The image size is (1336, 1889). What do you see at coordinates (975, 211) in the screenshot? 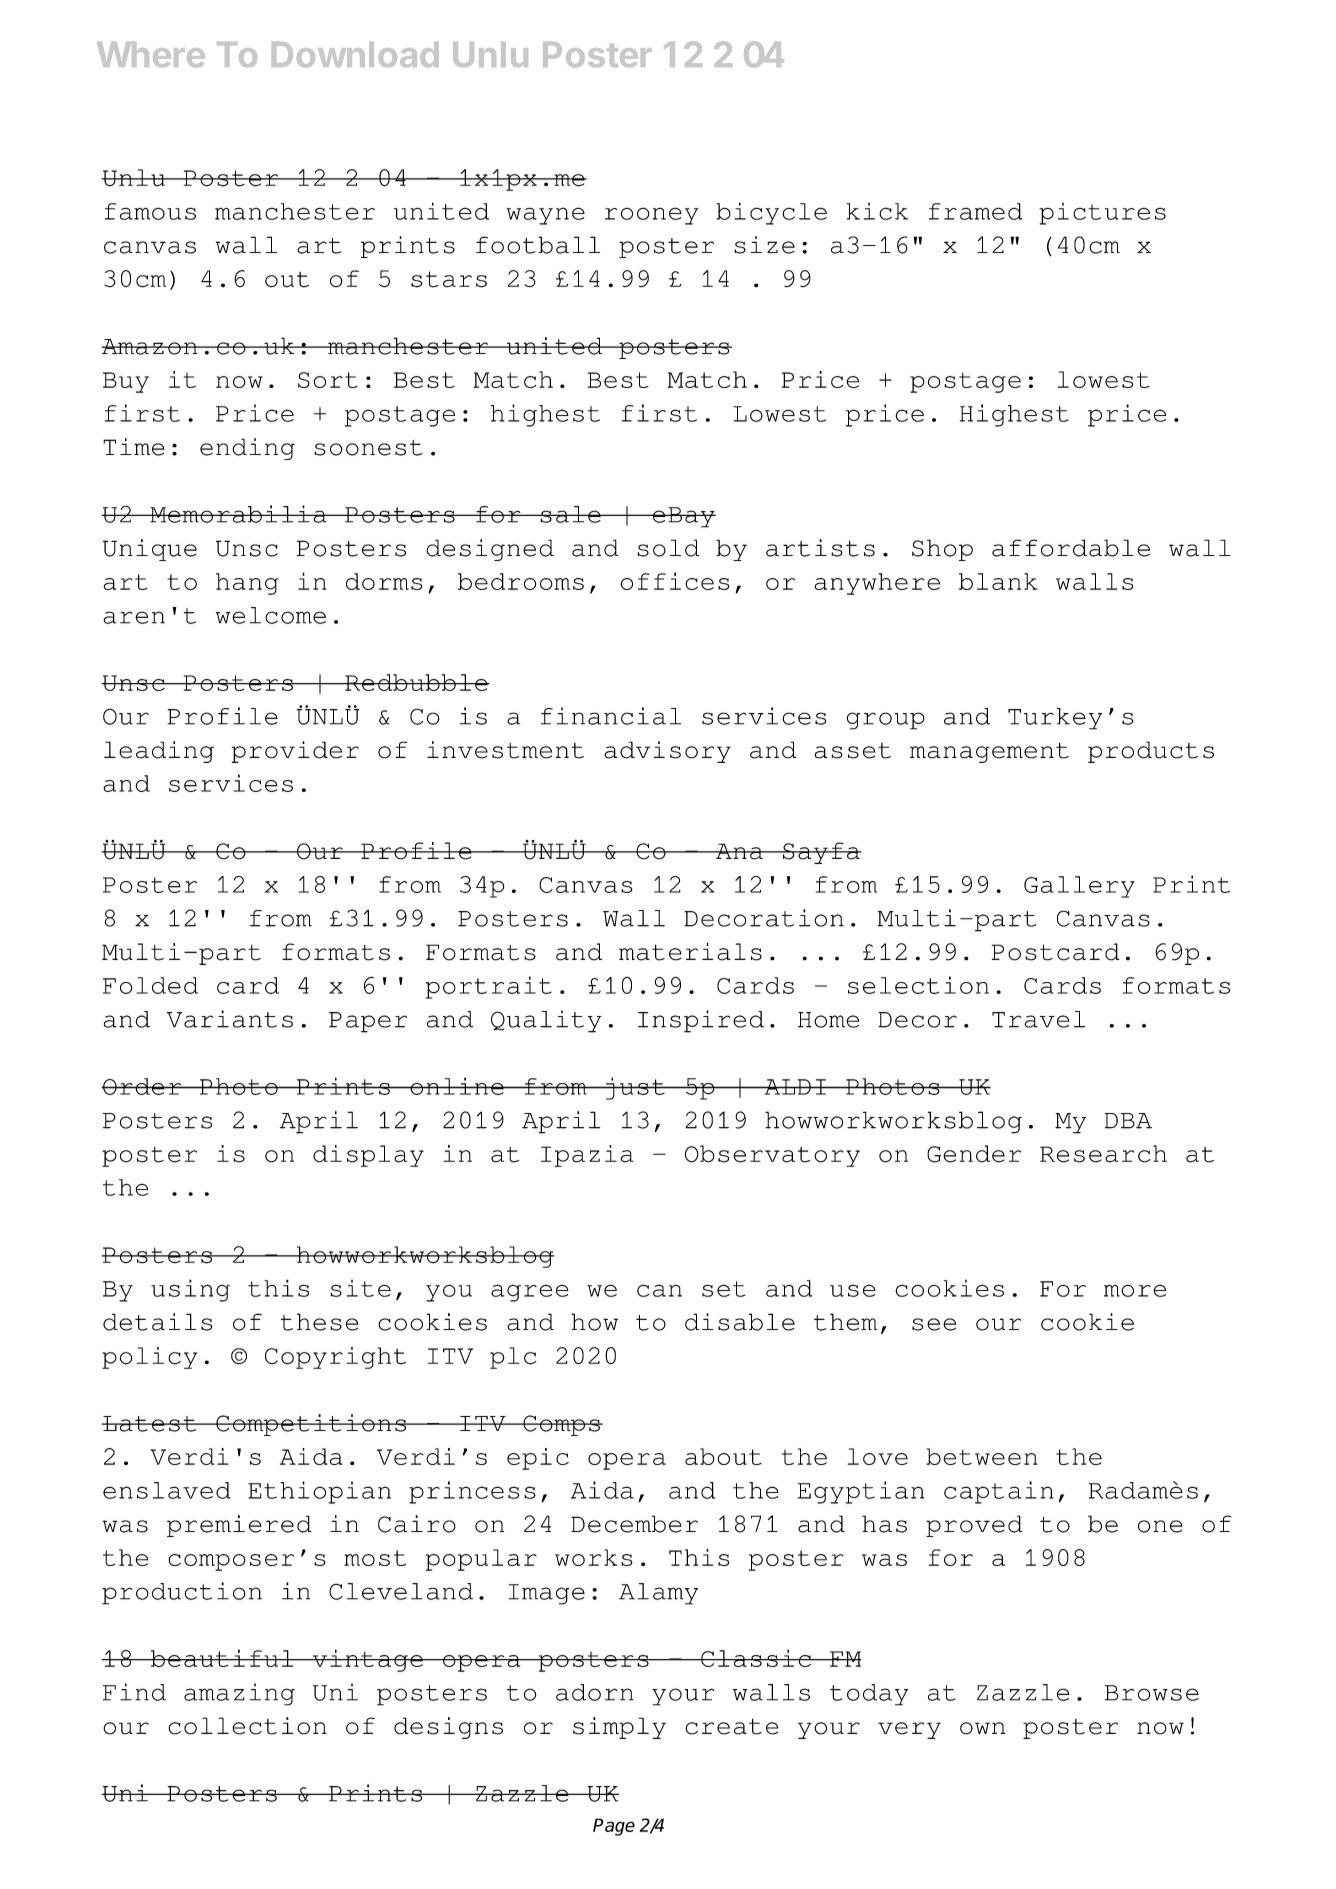
I see `framed` at bounding box center [975, 211].
